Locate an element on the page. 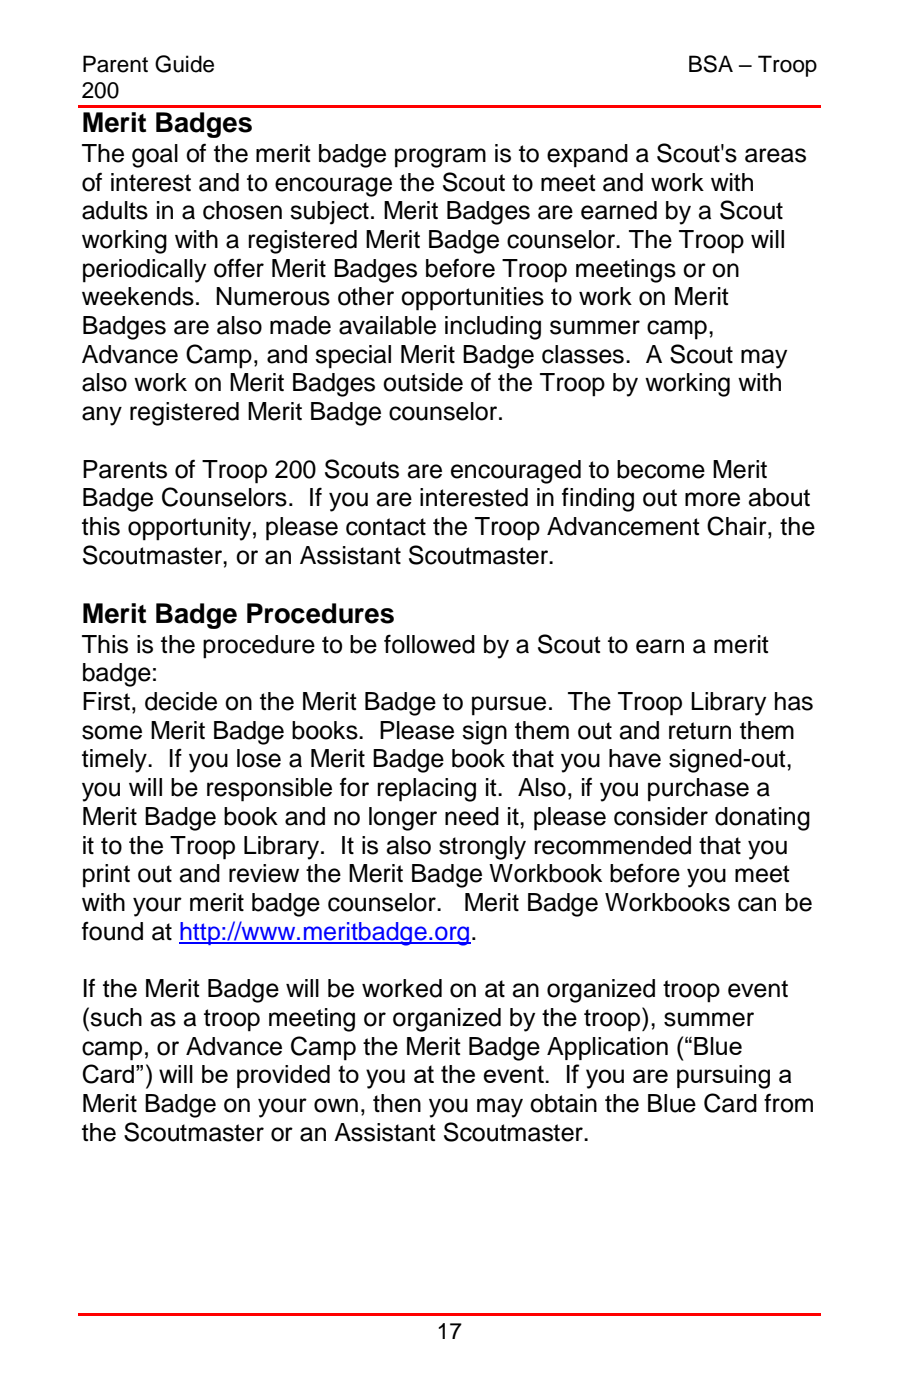 This page has width=899, height=1389. become is located at coordinates (661, 469).
